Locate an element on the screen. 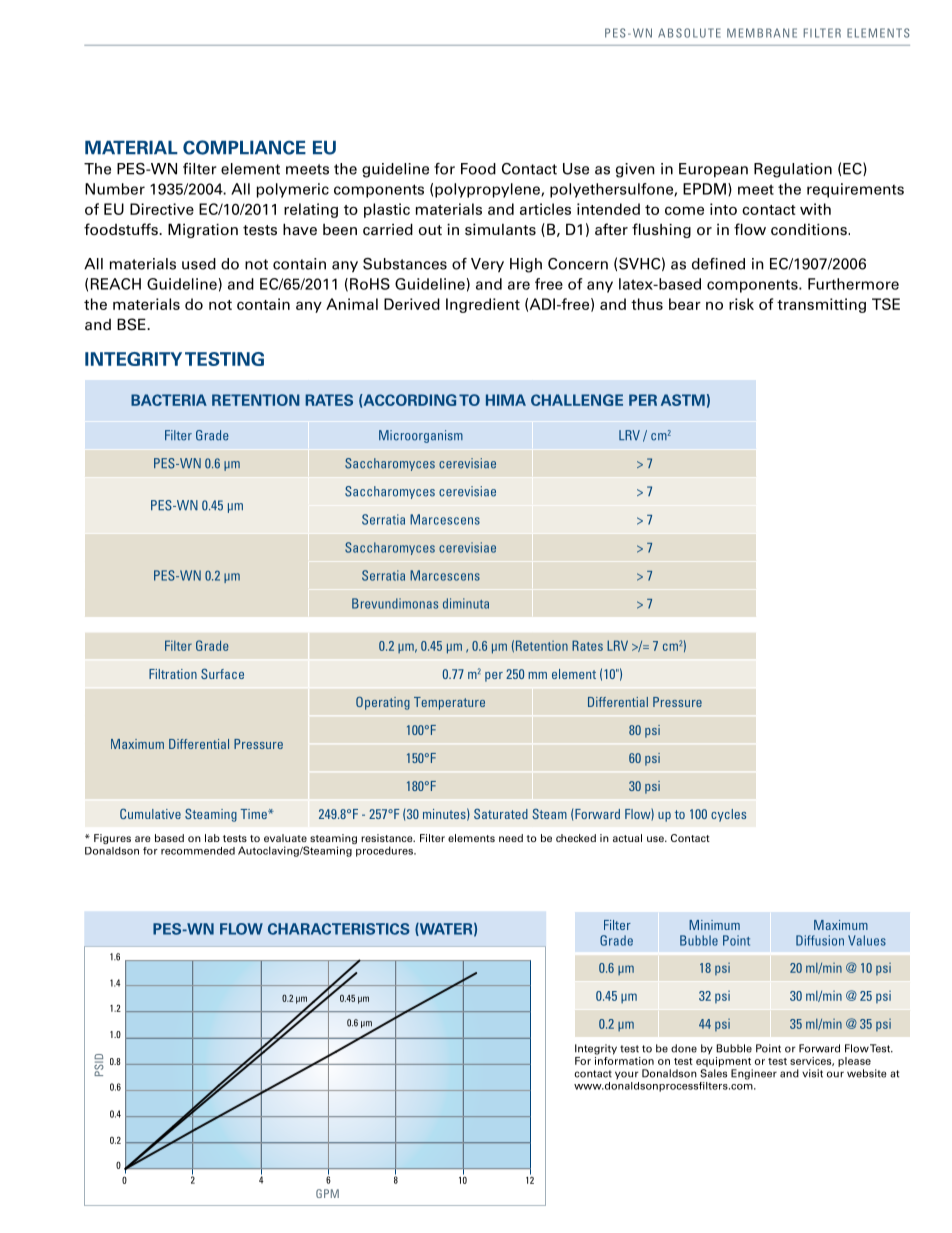 This screenshot has width=952, height=1233. your is located at coordinates (627, 1075).
